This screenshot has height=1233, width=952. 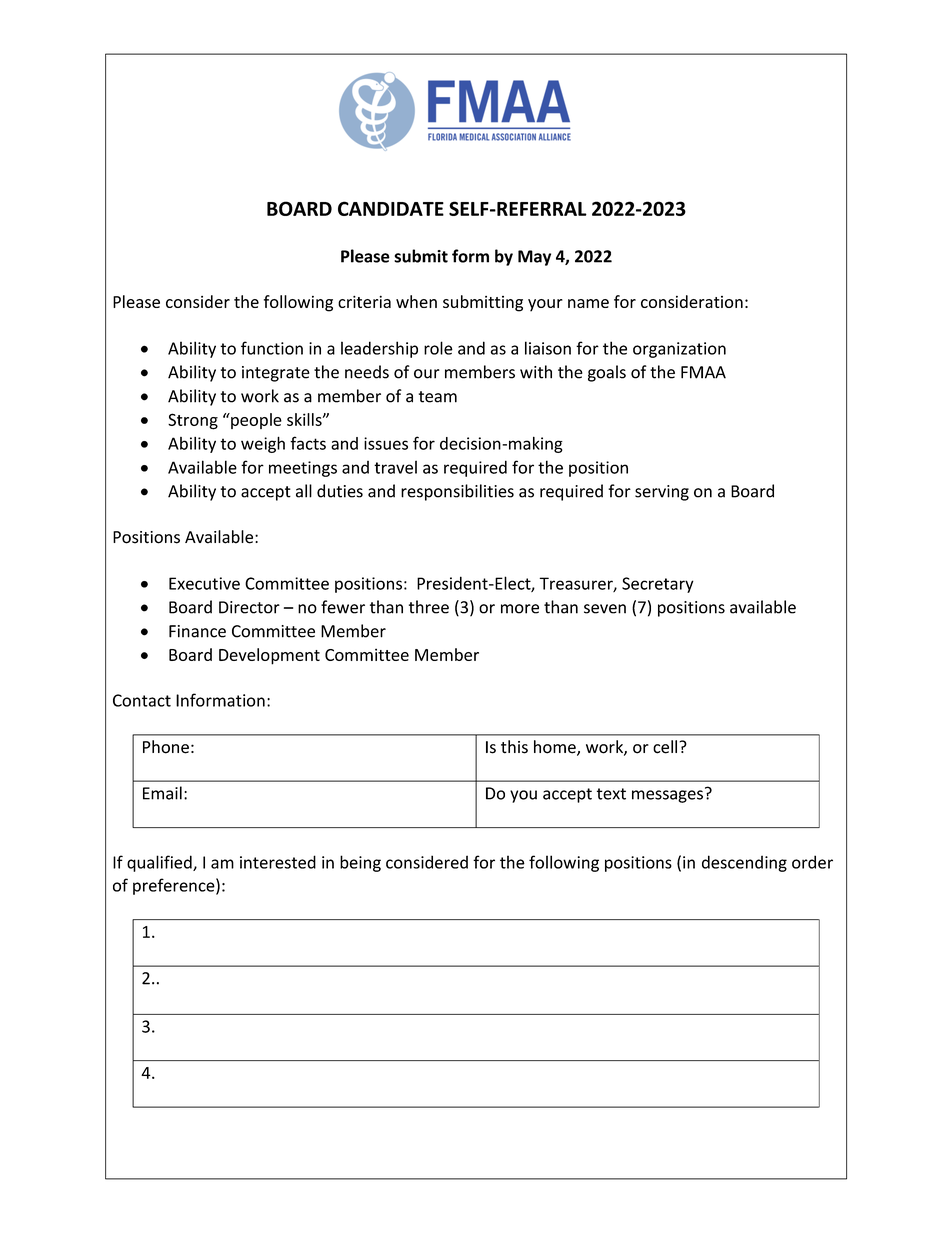 What do you see at coordinates (588, 303) in the screenshot?
I see `name` at bounding box center [588, 303].
